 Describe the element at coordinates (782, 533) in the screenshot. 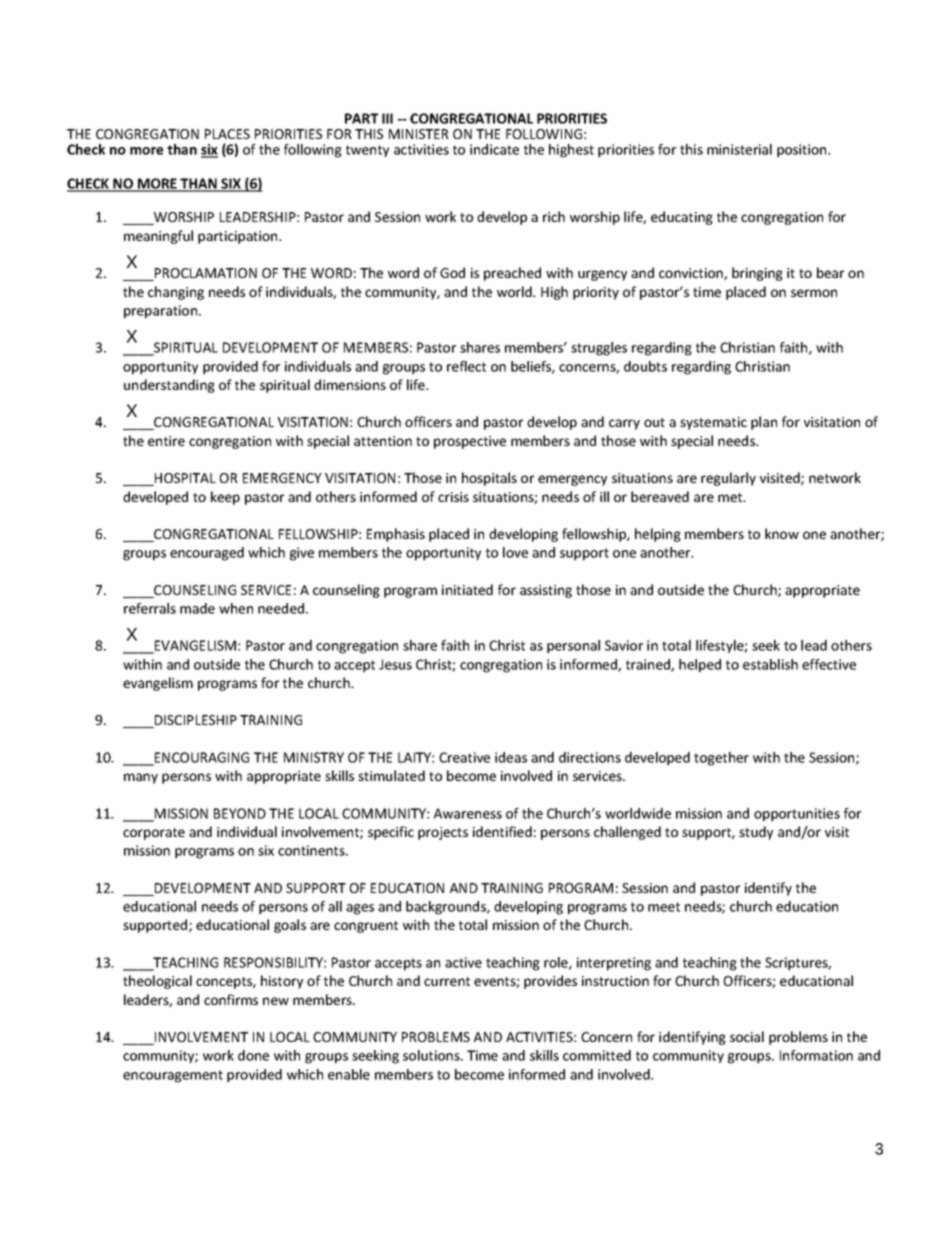

I see `know` at that location.
